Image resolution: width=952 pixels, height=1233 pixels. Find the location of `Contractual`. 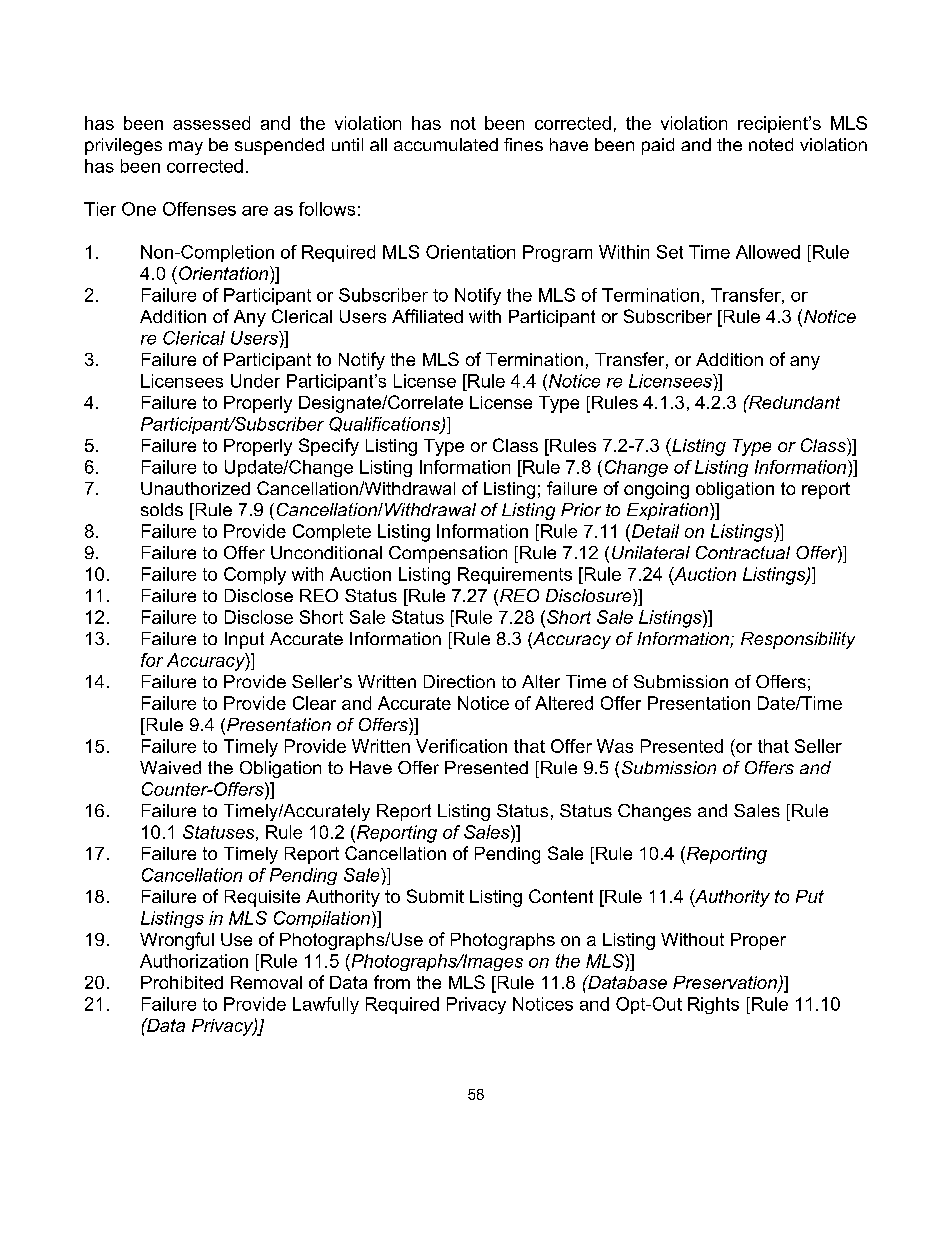

Contractual is located at coordinates (743, 552).
